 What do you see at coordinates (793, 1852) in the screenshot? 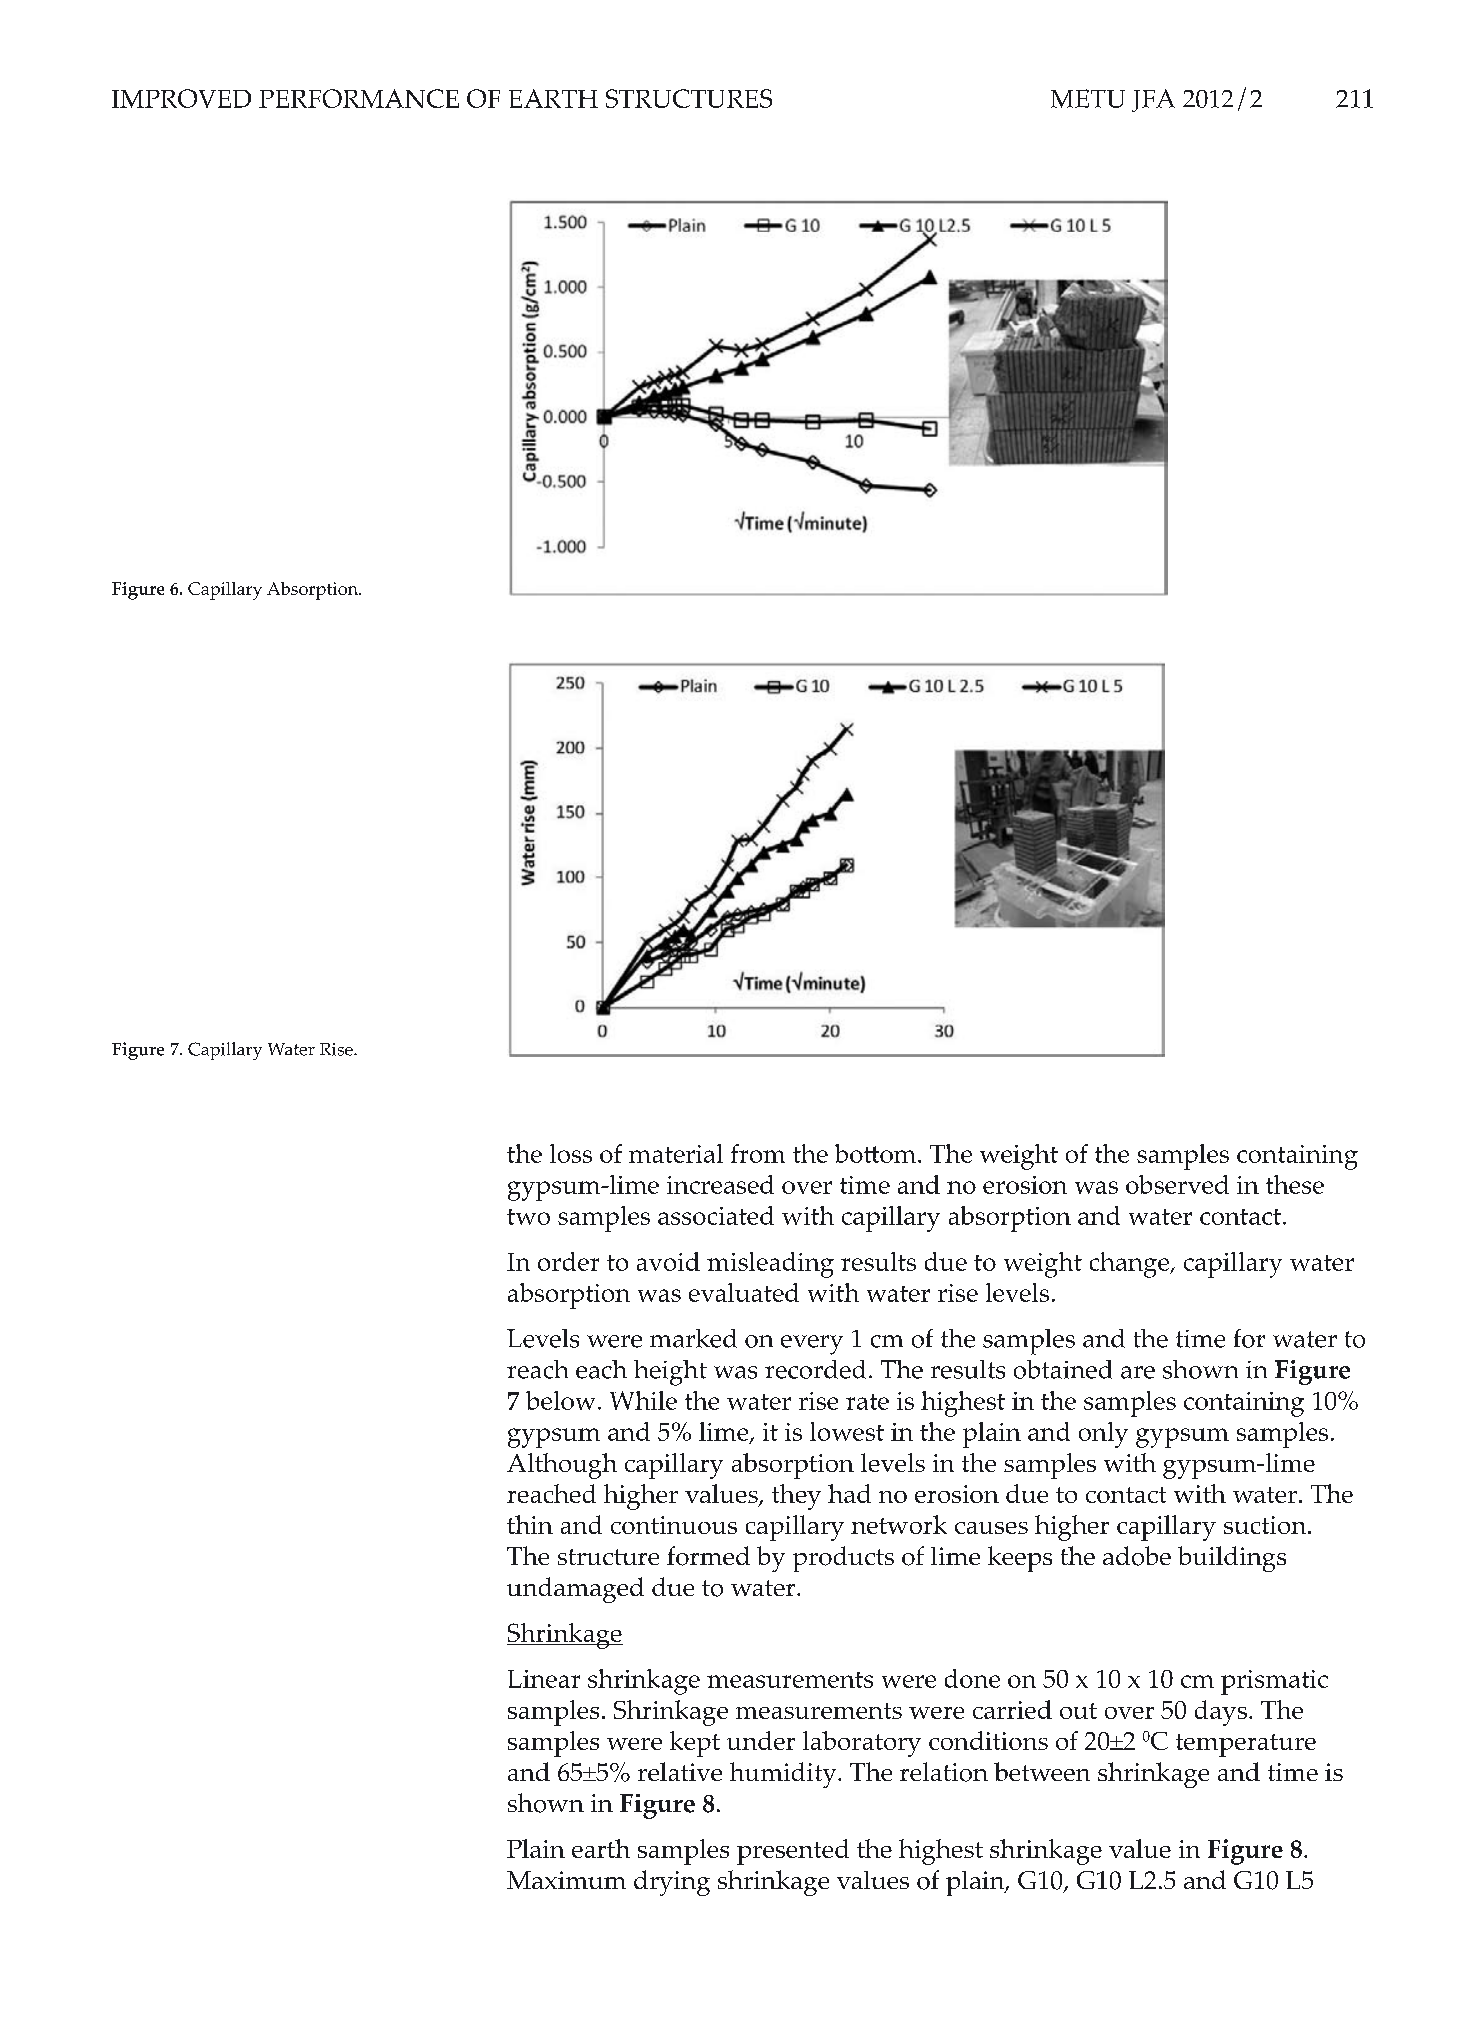
I see `presented` at bounding box center [793, 1852].
